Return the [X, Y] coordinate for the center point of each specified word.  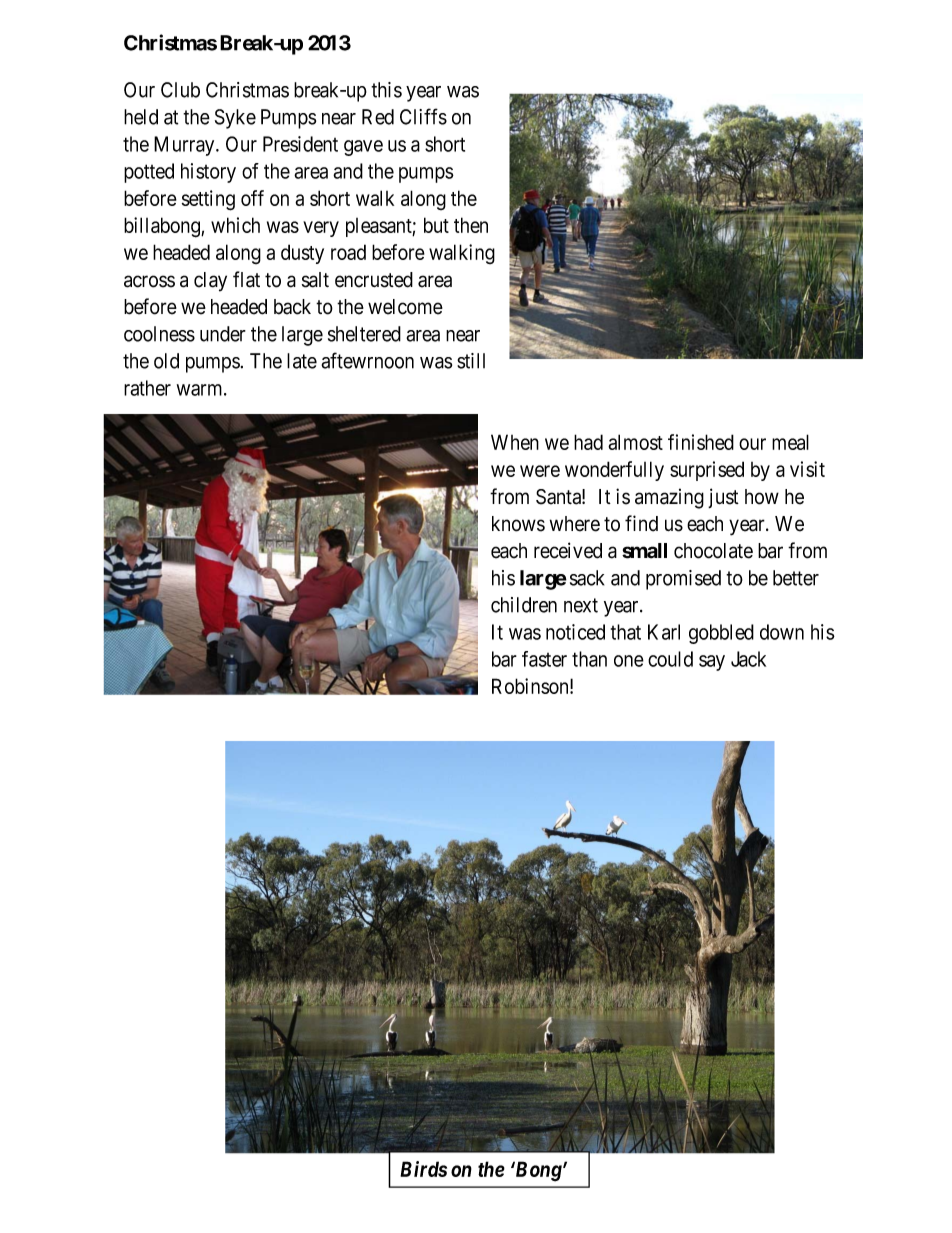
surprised [707, 471]
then [471, 225]
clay [210, 282]
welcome [405, 307]
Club [180, 90]
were [540, 471]
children [524, 605]
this [386, 90]
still [471, 361]
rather [147, 388]
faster [544, 659]
